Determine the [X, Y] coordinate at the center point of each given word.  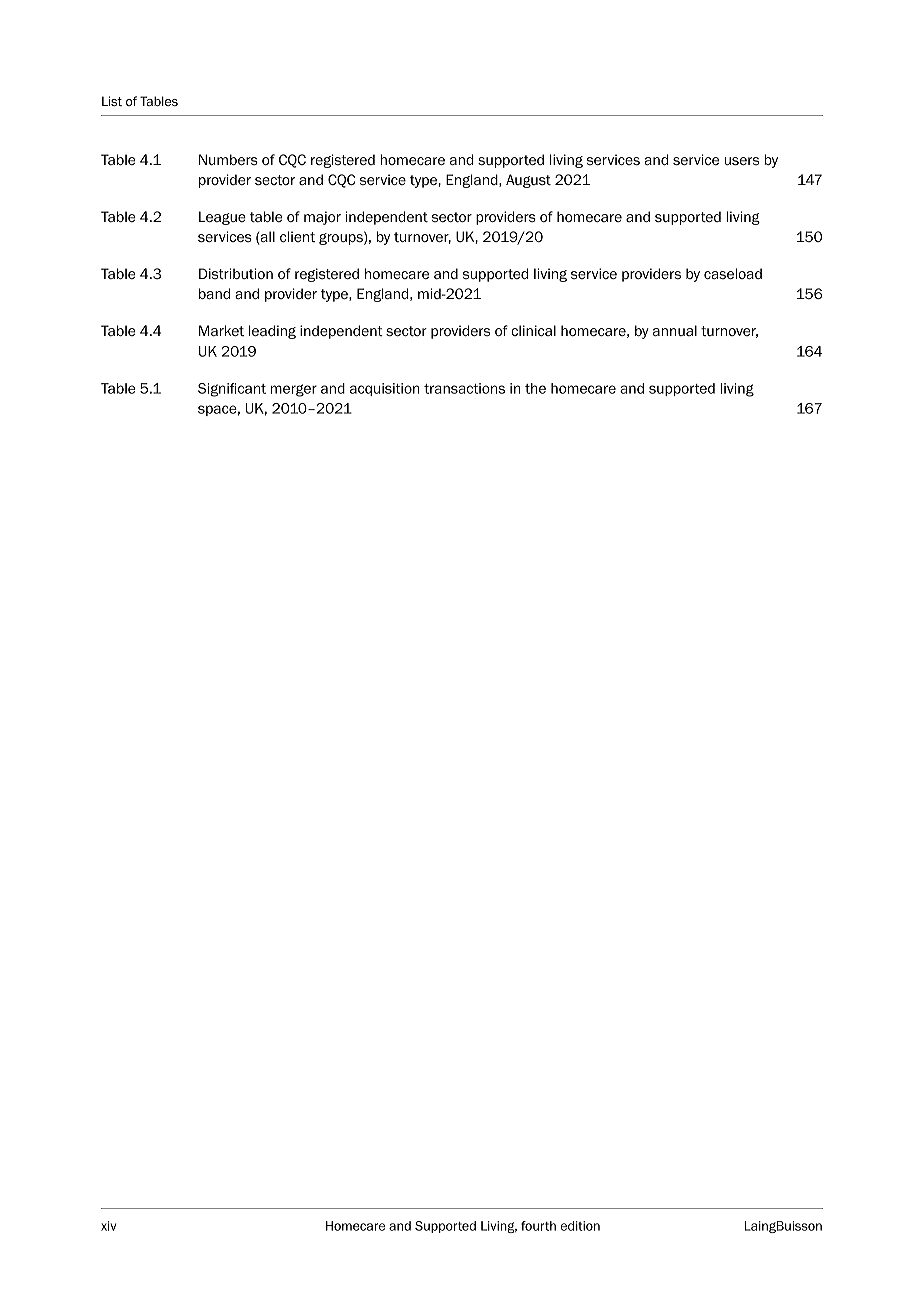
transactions [464, 388]
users [742, 161]
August [528, 181]
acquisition [385, 389]
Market [221, 330]
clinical [533, 330]
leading [272, 332]
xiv [108, 1226]
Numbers [228, 159]
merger [294, 390]
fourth [538, 1226]
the [535, 388]
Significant [232, 390]
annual [675, 330]
